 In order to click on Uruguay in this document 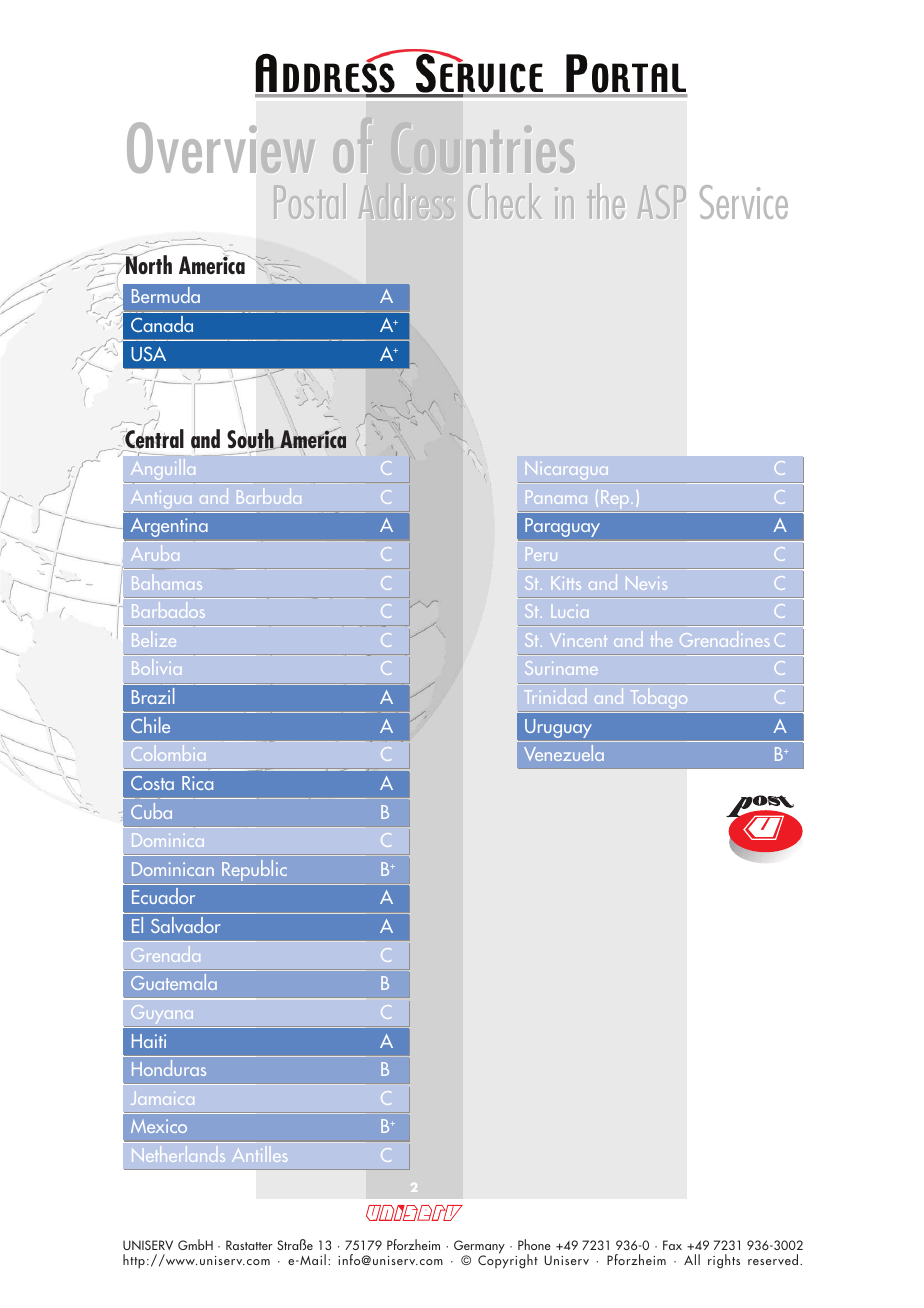, I will do `click(558, 728)`.
